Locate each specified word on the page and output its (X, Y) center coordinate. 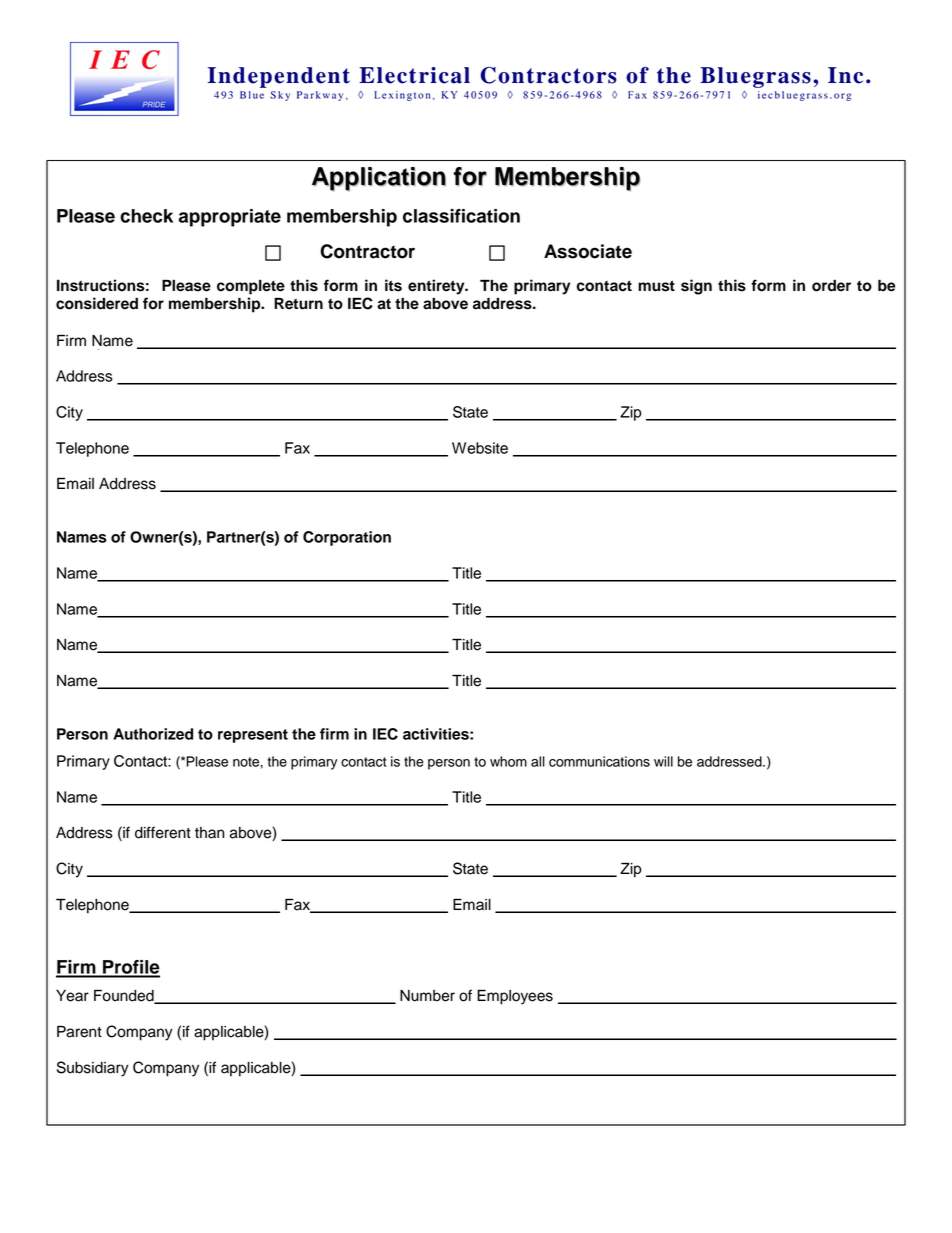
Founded (125, 996)
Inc (845, 75)
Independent (279, 77)
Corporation (347, 538)
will (663, 761)
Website (480, 448)
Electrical (414, 75)
